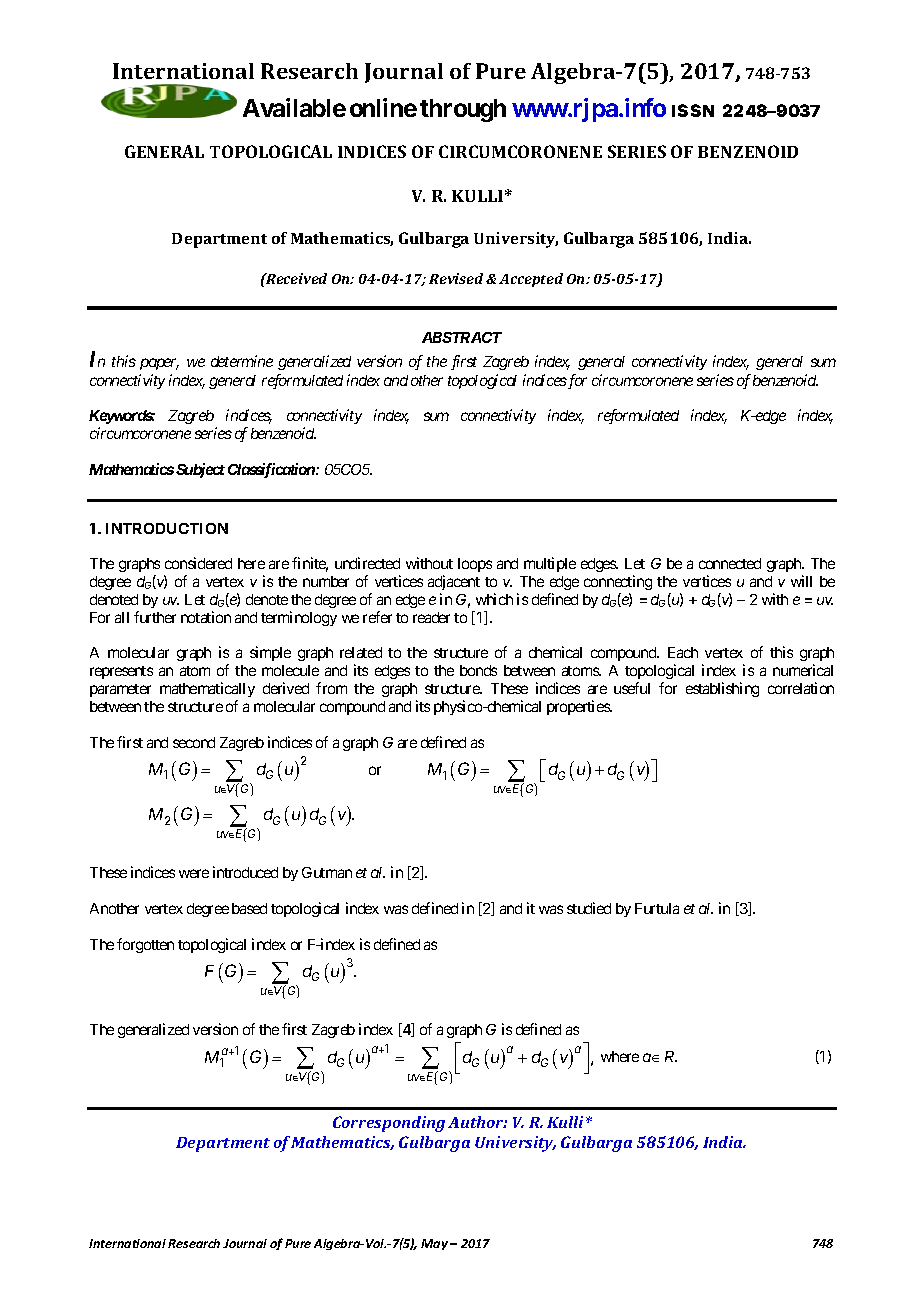  What do you see at coordinates (389, 1124) in the screenshot?
I see `Corresponding` at bounding box center [389, 1124].
